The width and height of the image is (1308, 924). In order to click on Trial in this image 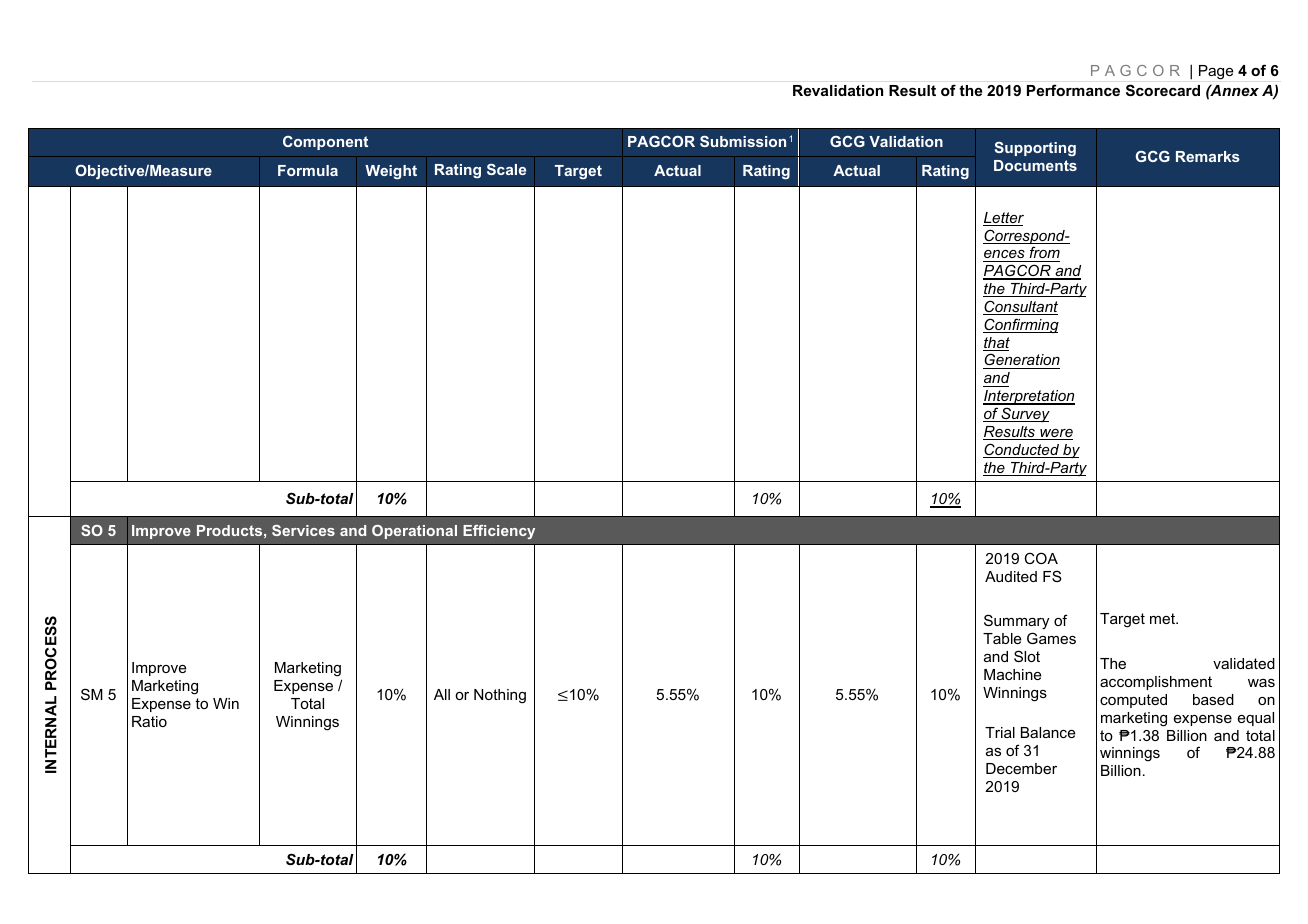, I will do `click(1000, 732)`.
